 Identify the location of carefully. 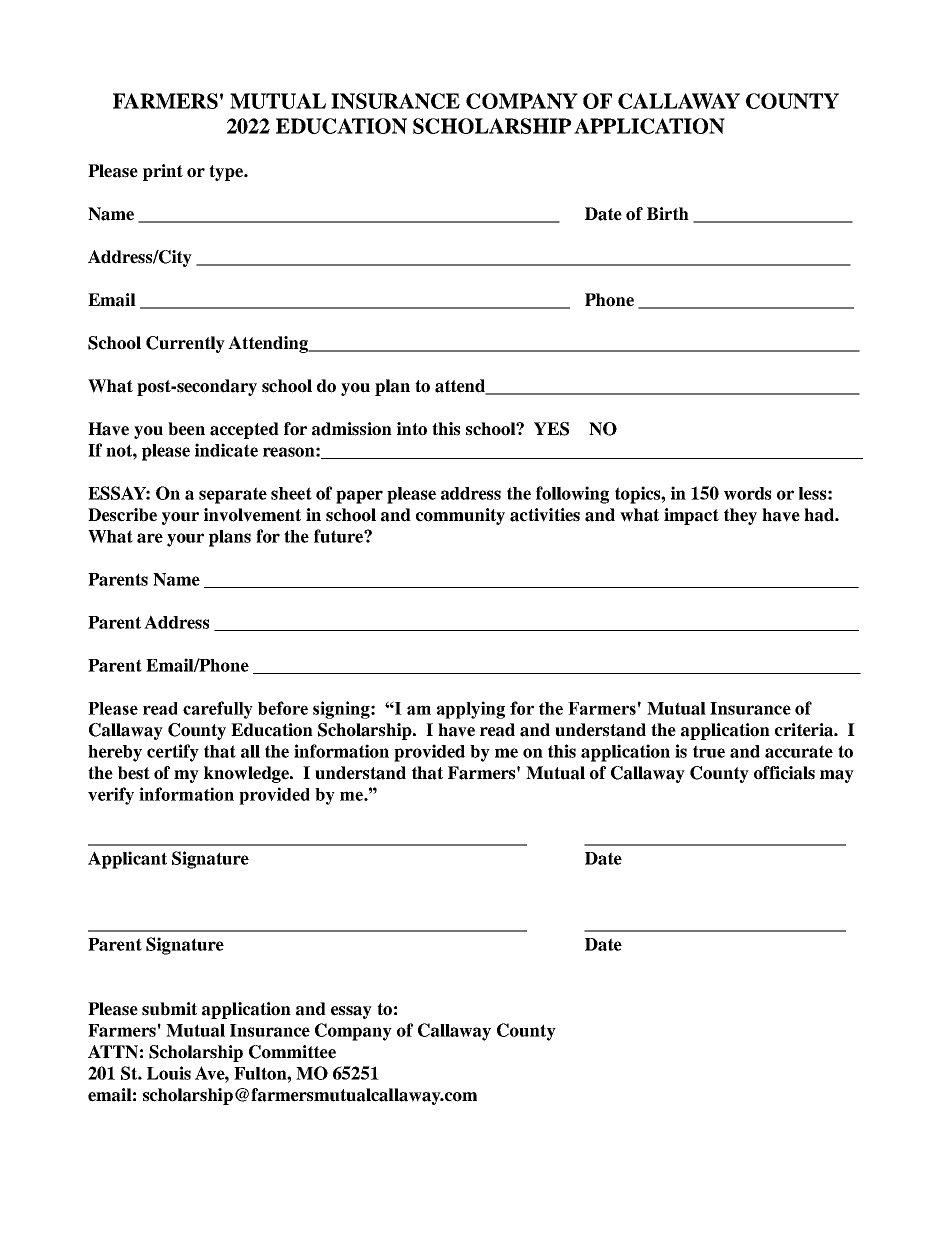
(218, 710).
